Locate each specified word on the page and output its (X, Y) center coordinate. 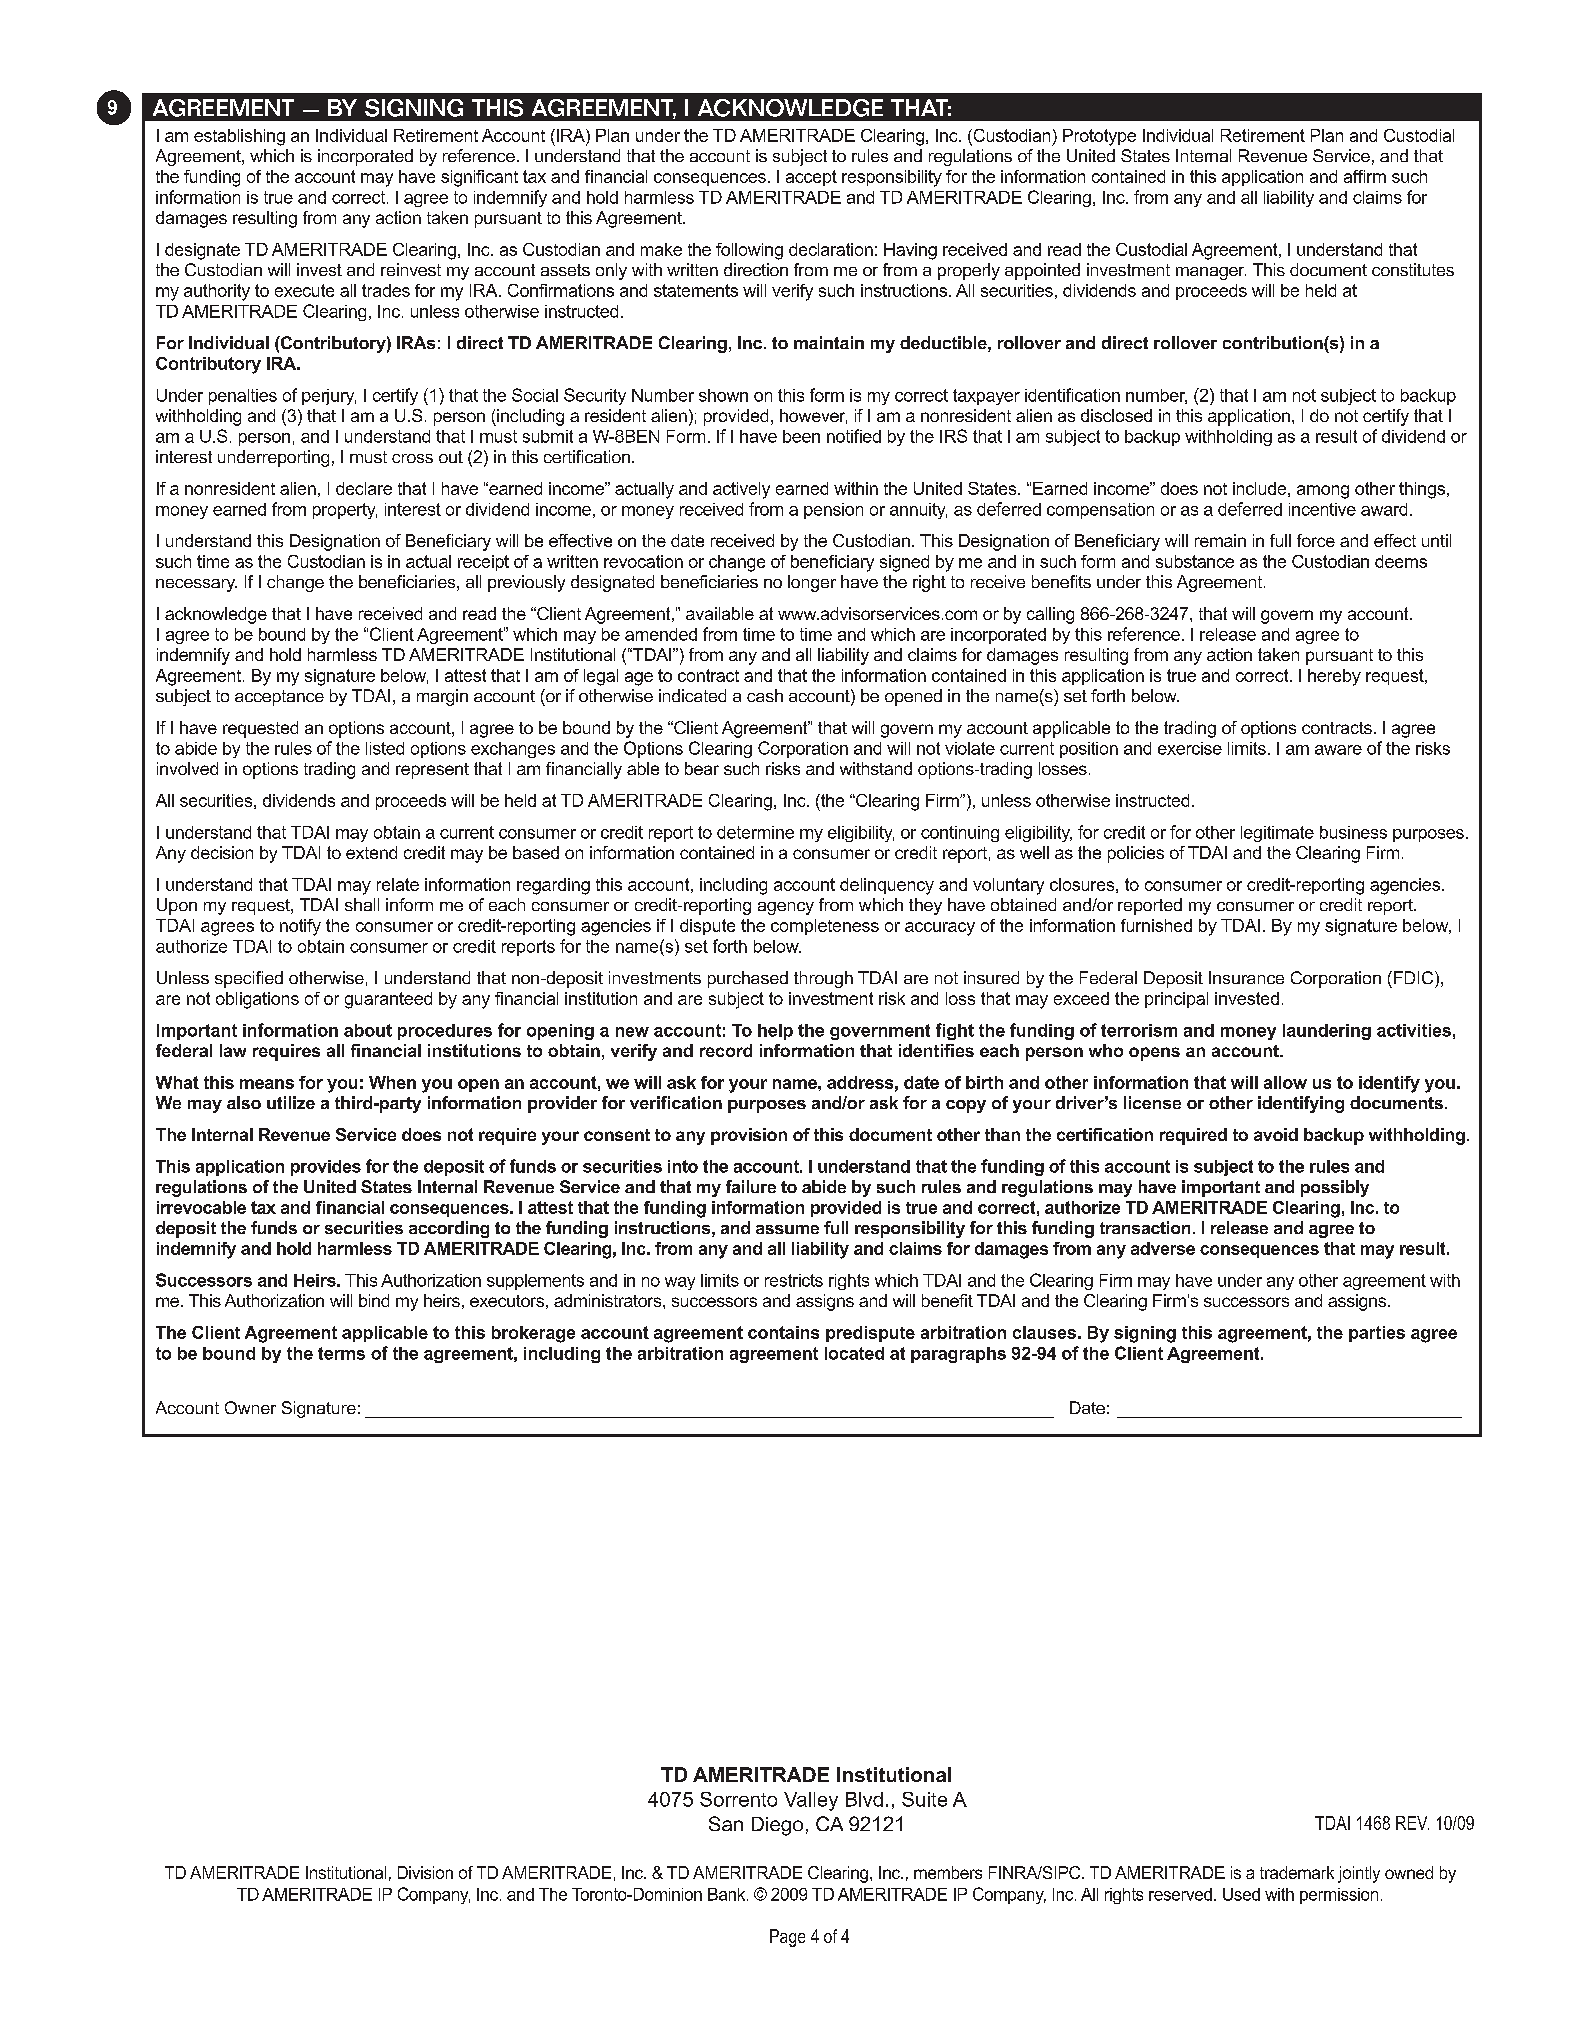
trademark (1297, 1872)
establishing (239, 137)
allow (1285, 1082)
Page (787, 1938)
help (775, 1032)
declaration (831, 249)
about (368, 1030)
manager (1211, 273)
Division (425, 1872)
